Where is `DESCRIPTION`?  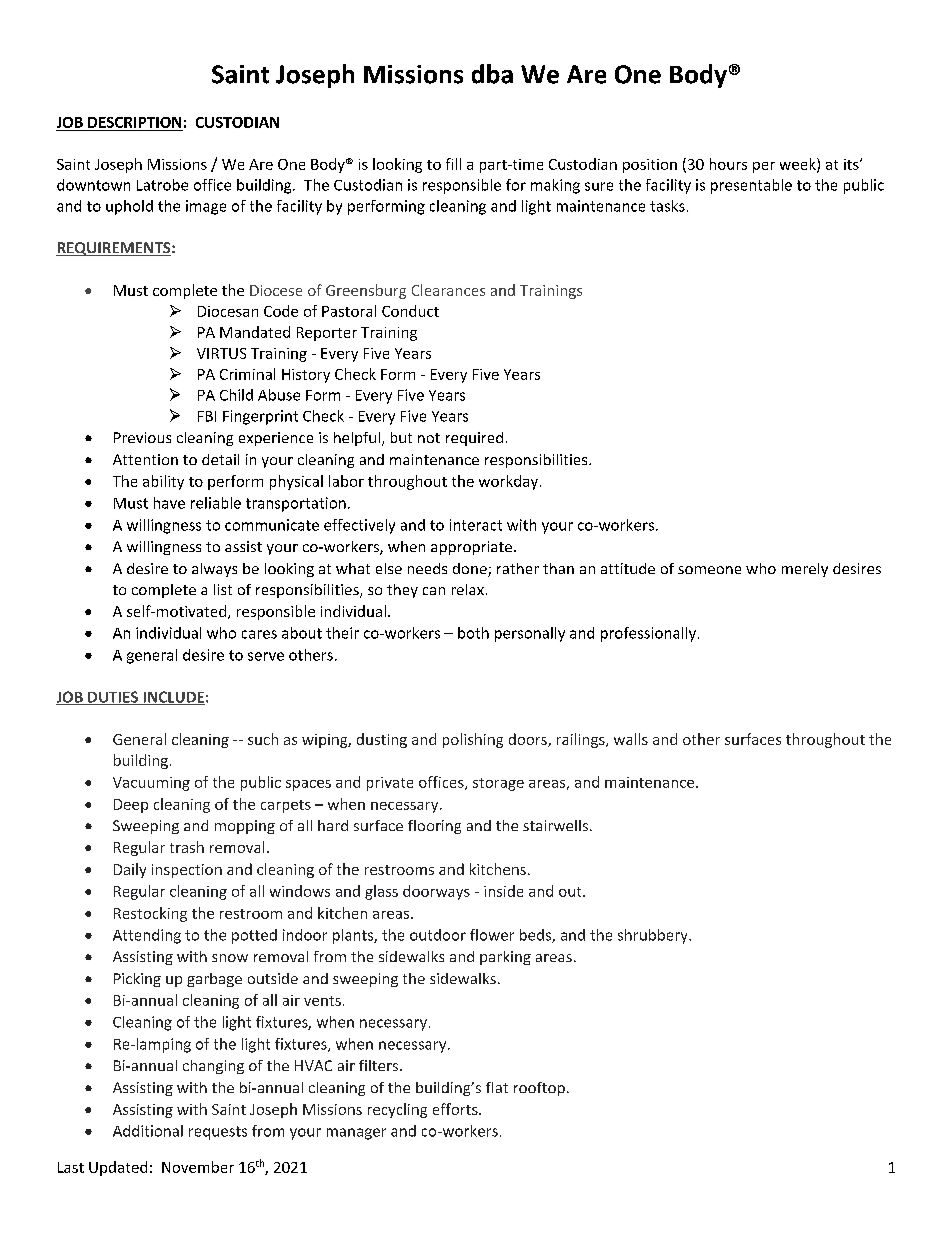
DESCRIPTION is located at coordinates (134, 122).
